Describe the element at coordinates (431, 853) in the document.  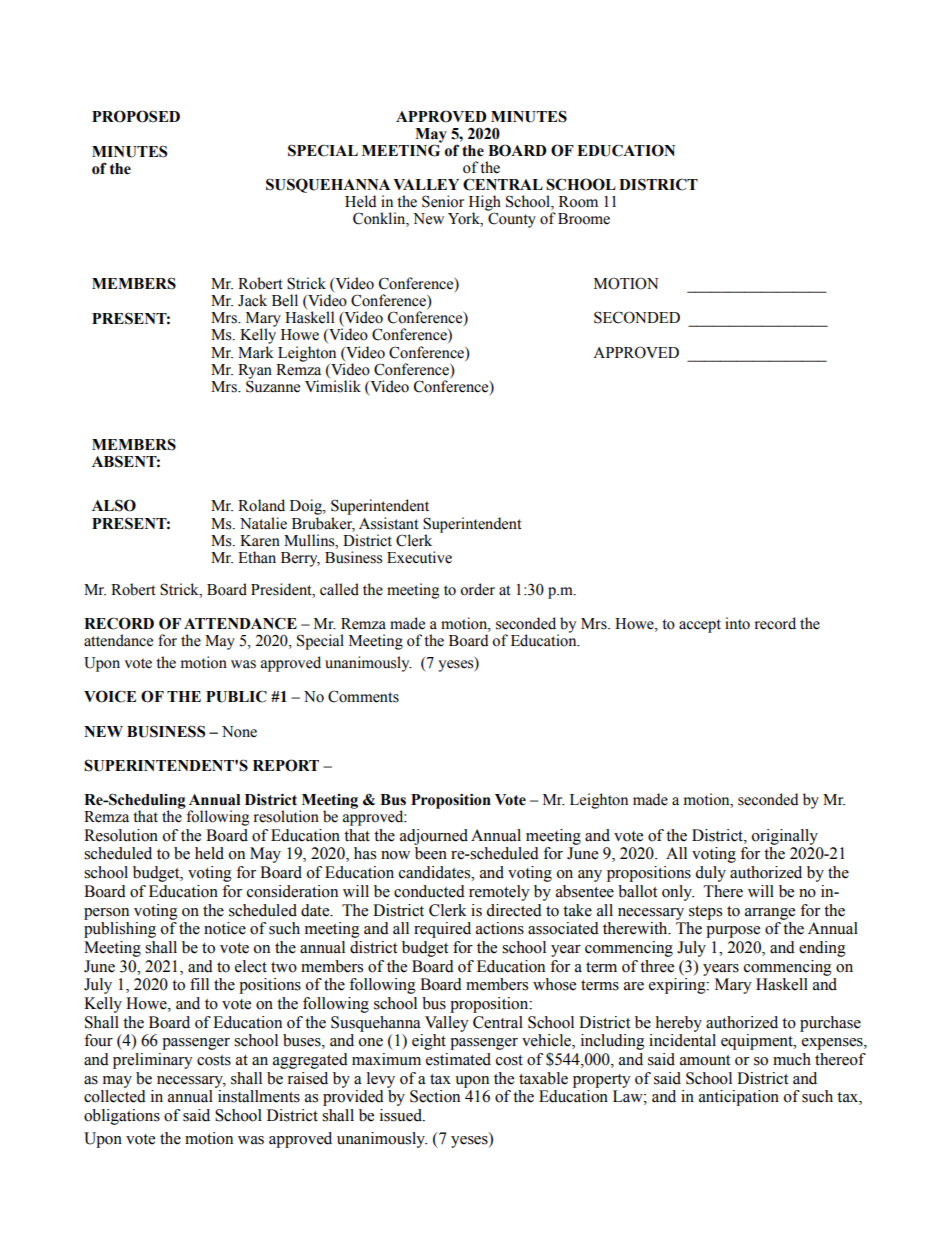
I see `been` at that location.
